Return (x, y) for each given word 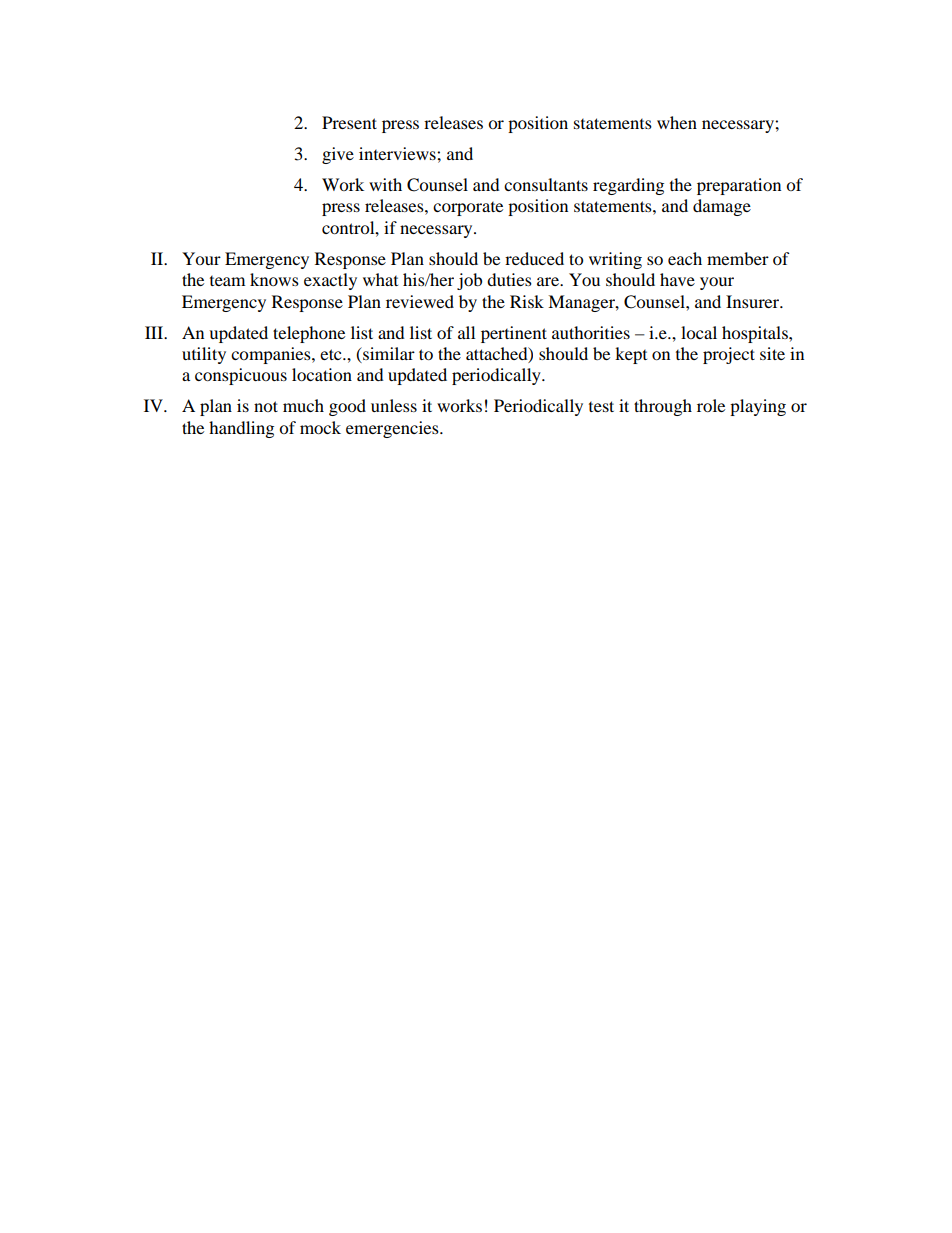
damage (722, 207)
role (711, 405)
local (699, 332)
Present (349, 122)
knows (274, 279)
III (155, 332)
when (677, 122)
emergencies (393, 429)
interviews (398, 153)
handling (241, 429)
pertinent (514, 334)
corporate (468, 209)
